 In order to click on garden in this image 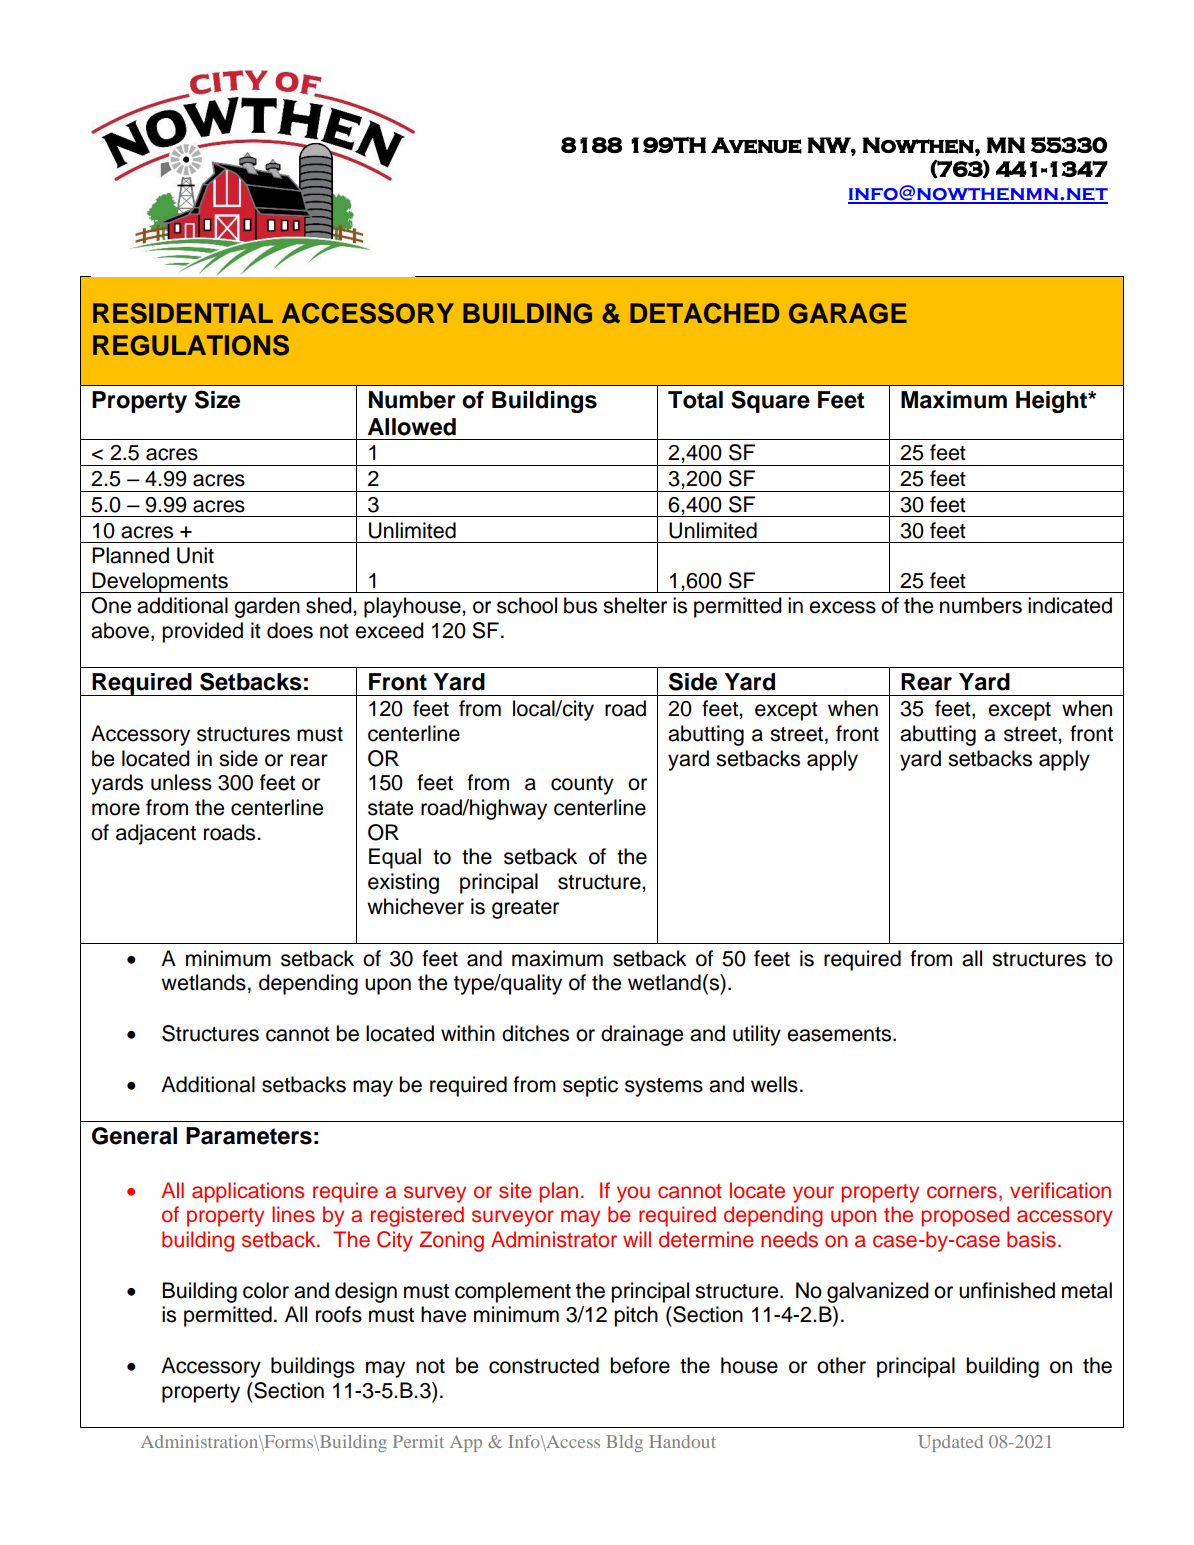, I will do `click(267, 607)`.
